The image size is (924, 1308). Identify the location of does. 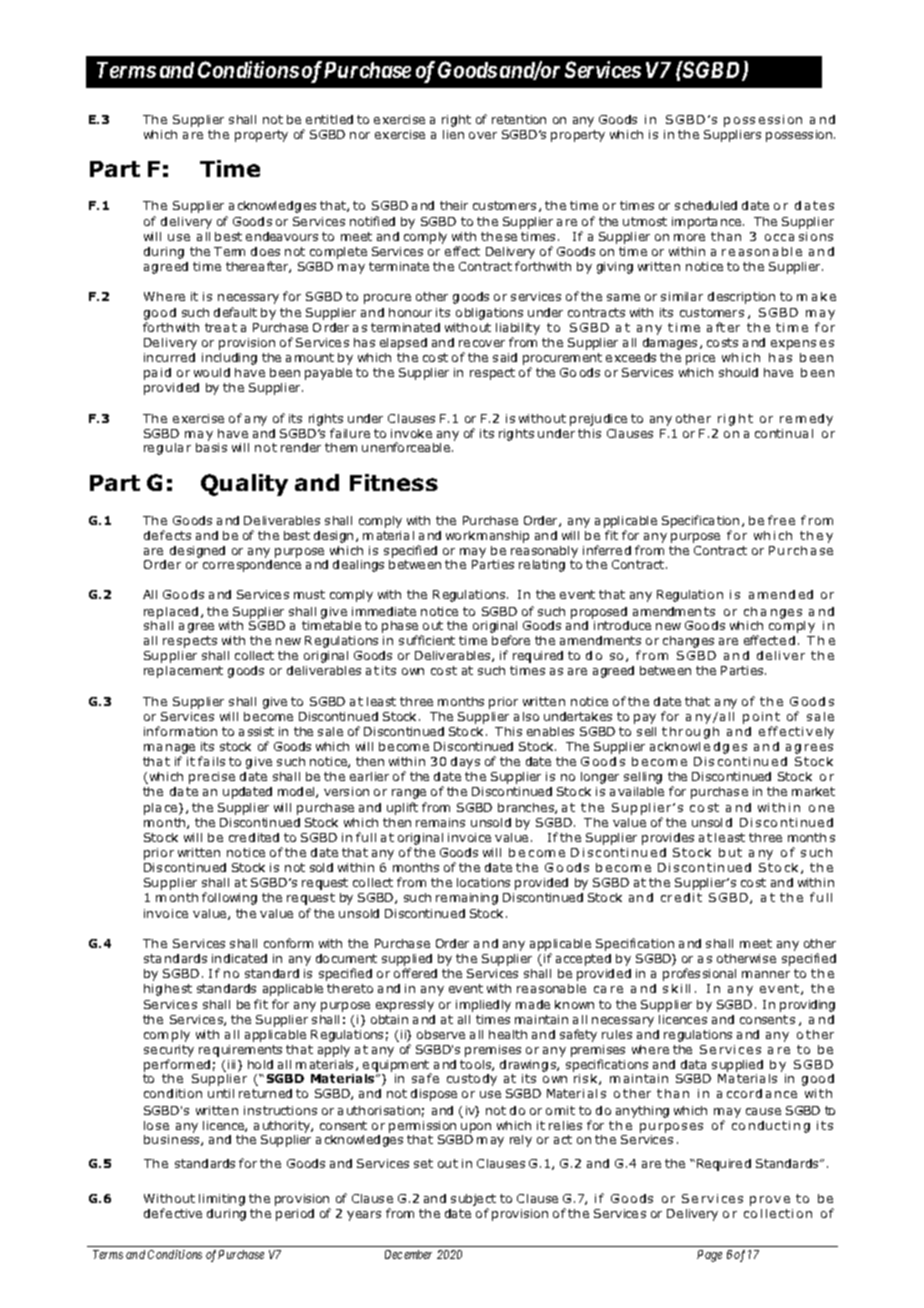
(265, 251).
